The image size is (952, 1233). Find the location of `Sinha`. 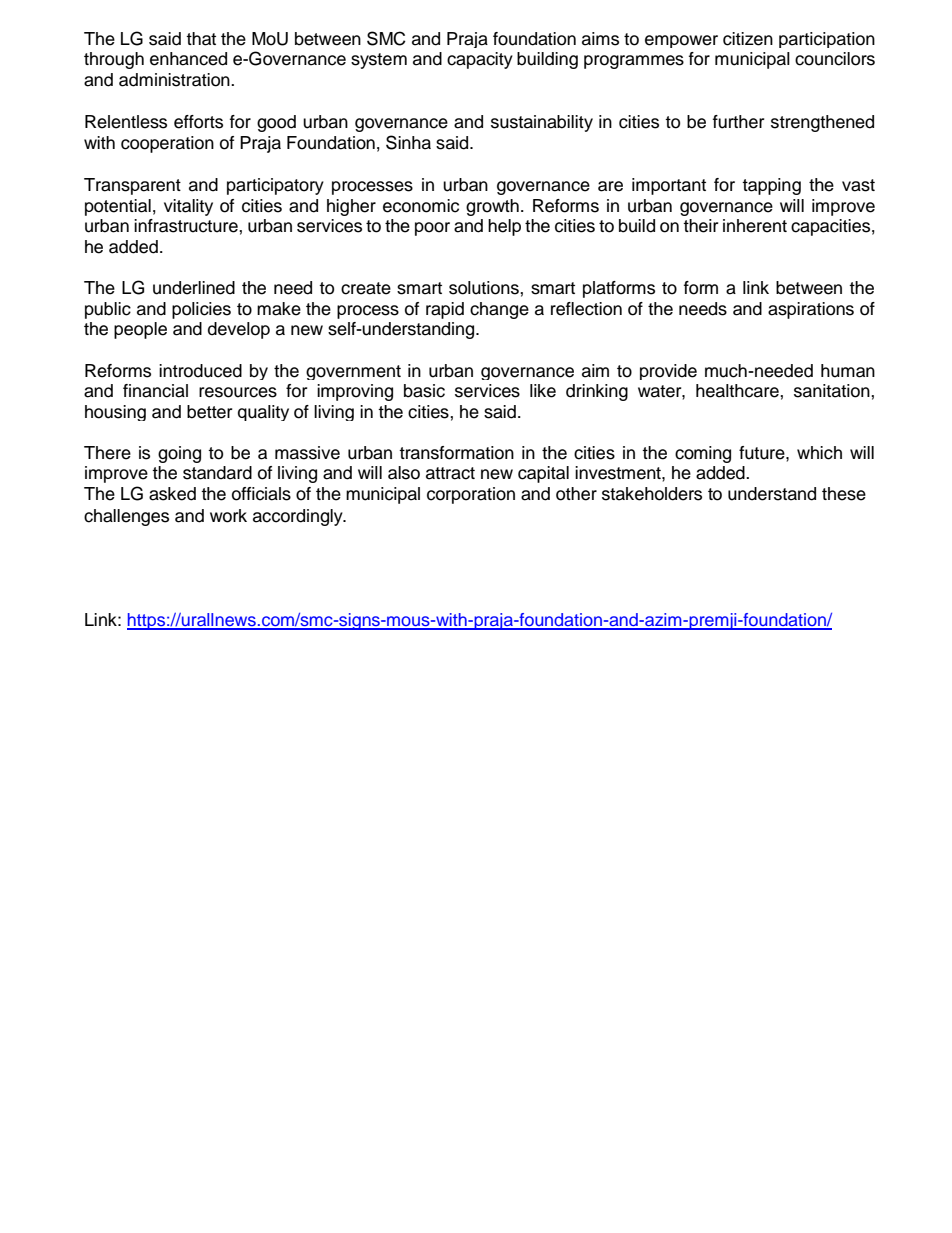

Sinha is located at coordinates (408, 142).
